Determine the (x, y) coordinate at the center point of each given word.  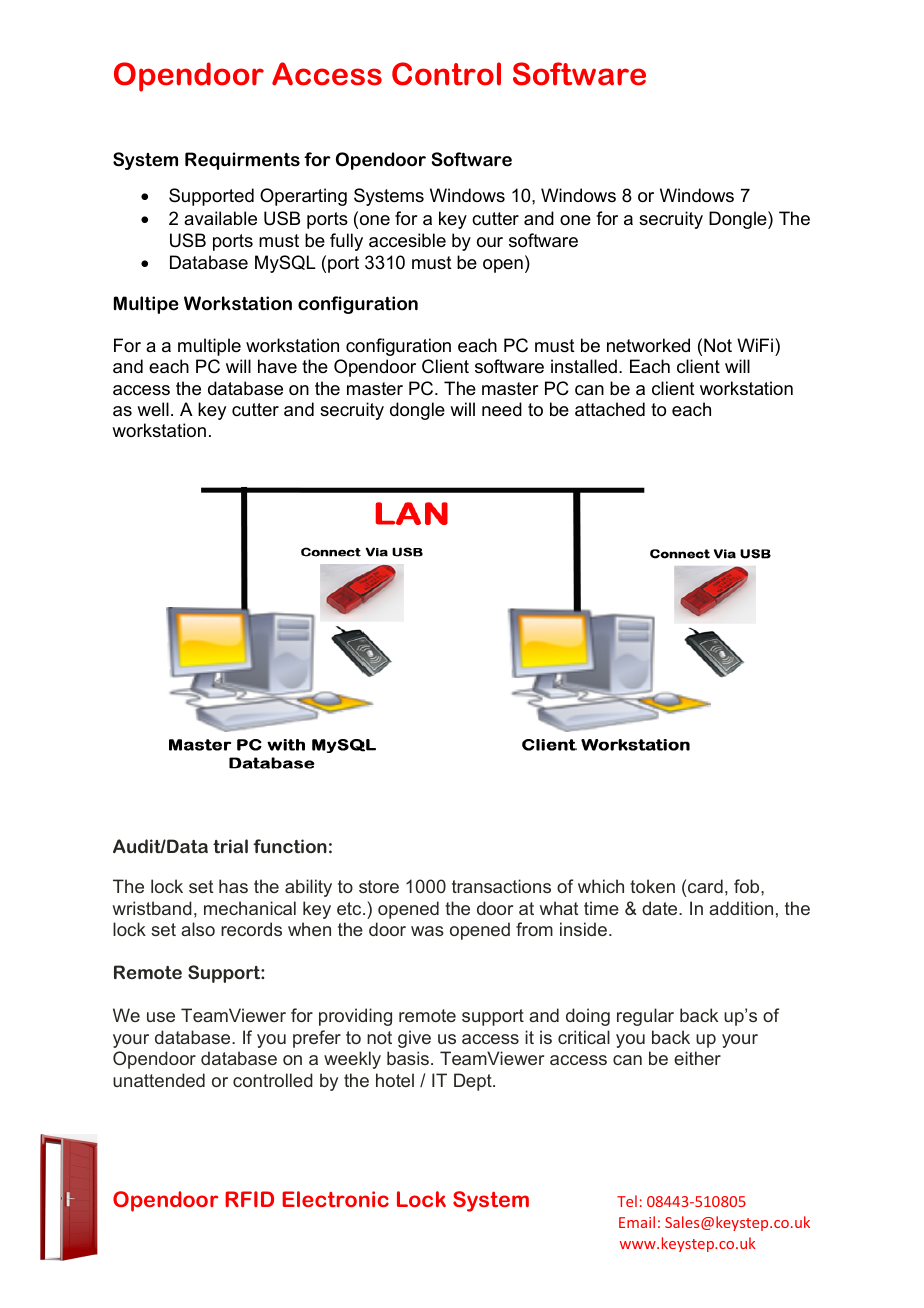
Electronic (335, 1199)
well (153, 409)
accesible (407, 240)
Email (637, 1222)
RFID (249, 1199)
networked (648, 345)
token (652, 886)
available (220, 218)
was (427, 931)
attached (610, 409)
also (198, 929)
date (661, 908)
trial (230, 846)
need (502, 409)
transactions (501, 886)
